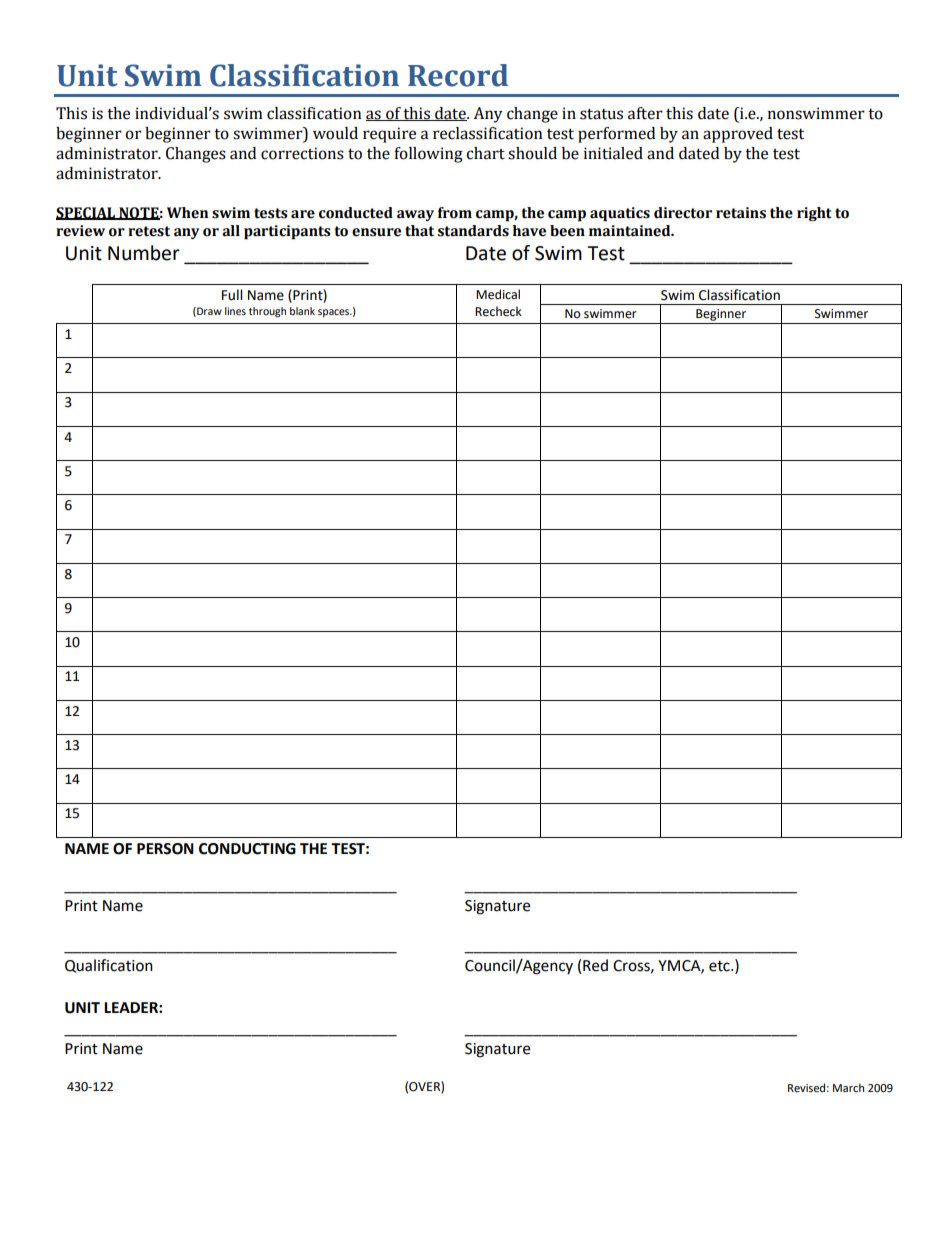 The height and width of the document is (1233, 952). What do you see at coordinates (848, 1087) in the document?
I see `March` at bounding box center [848, 1087].
